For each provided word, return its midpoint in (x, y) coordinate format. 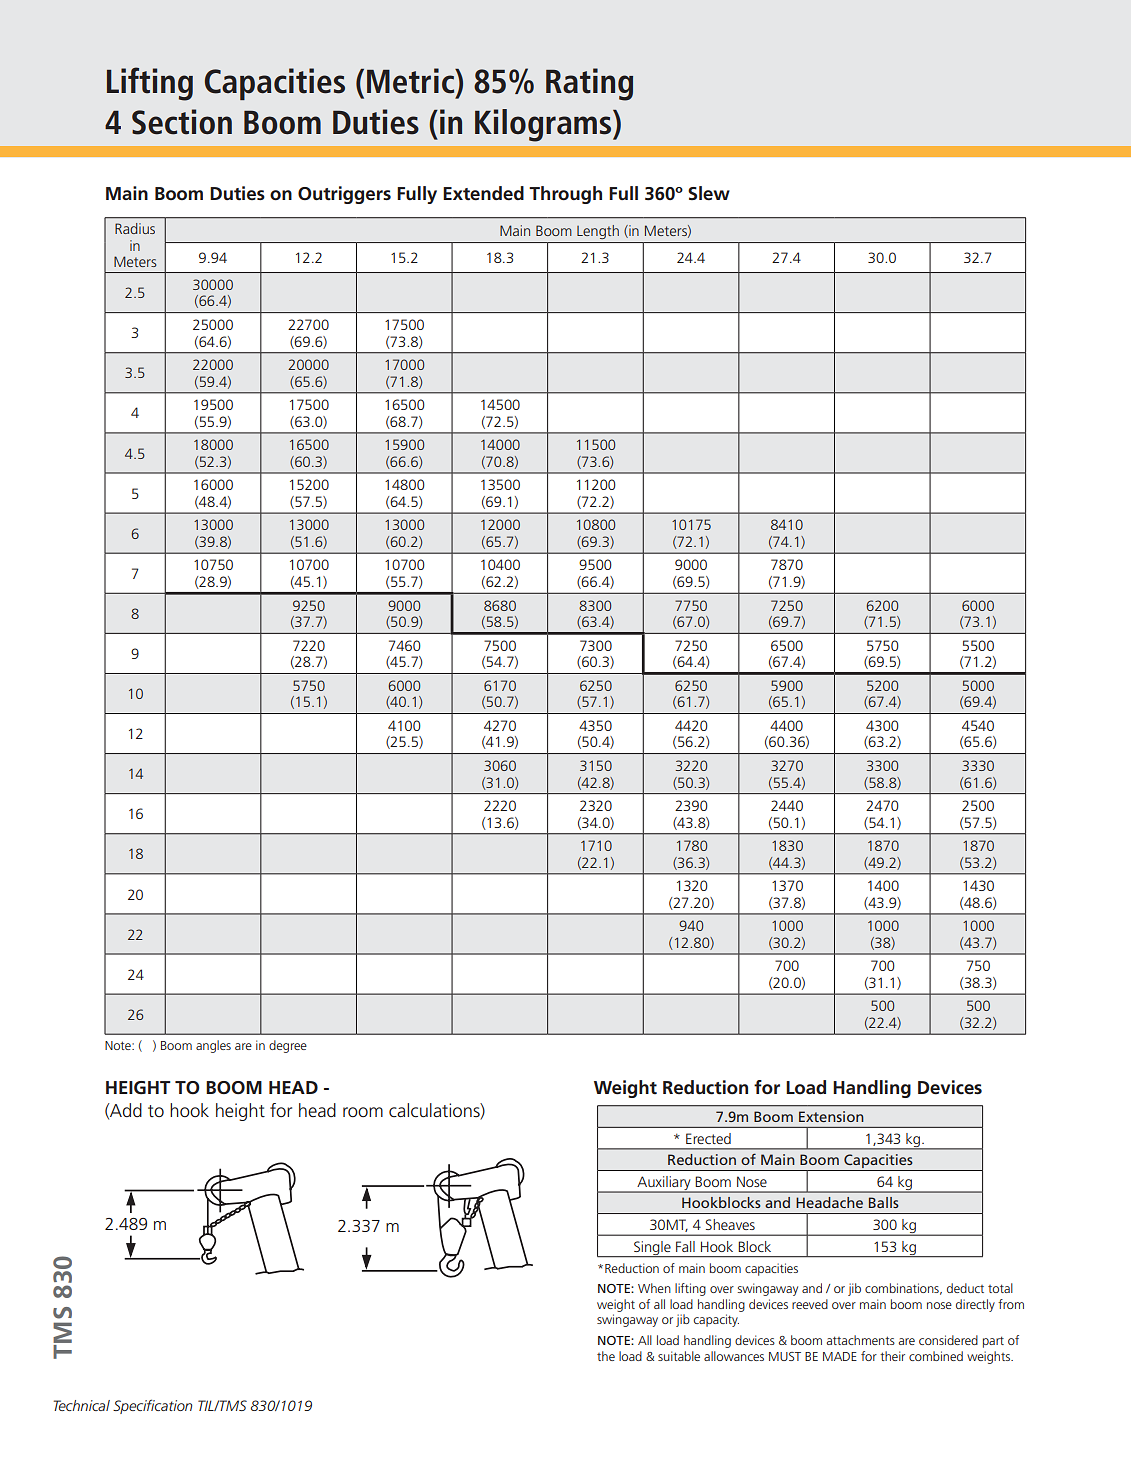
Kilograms (544, 125)
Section (182, 122)
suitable (679, 1356)
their (892, 1356)
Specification (152, 1406)
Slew (709, 193)
